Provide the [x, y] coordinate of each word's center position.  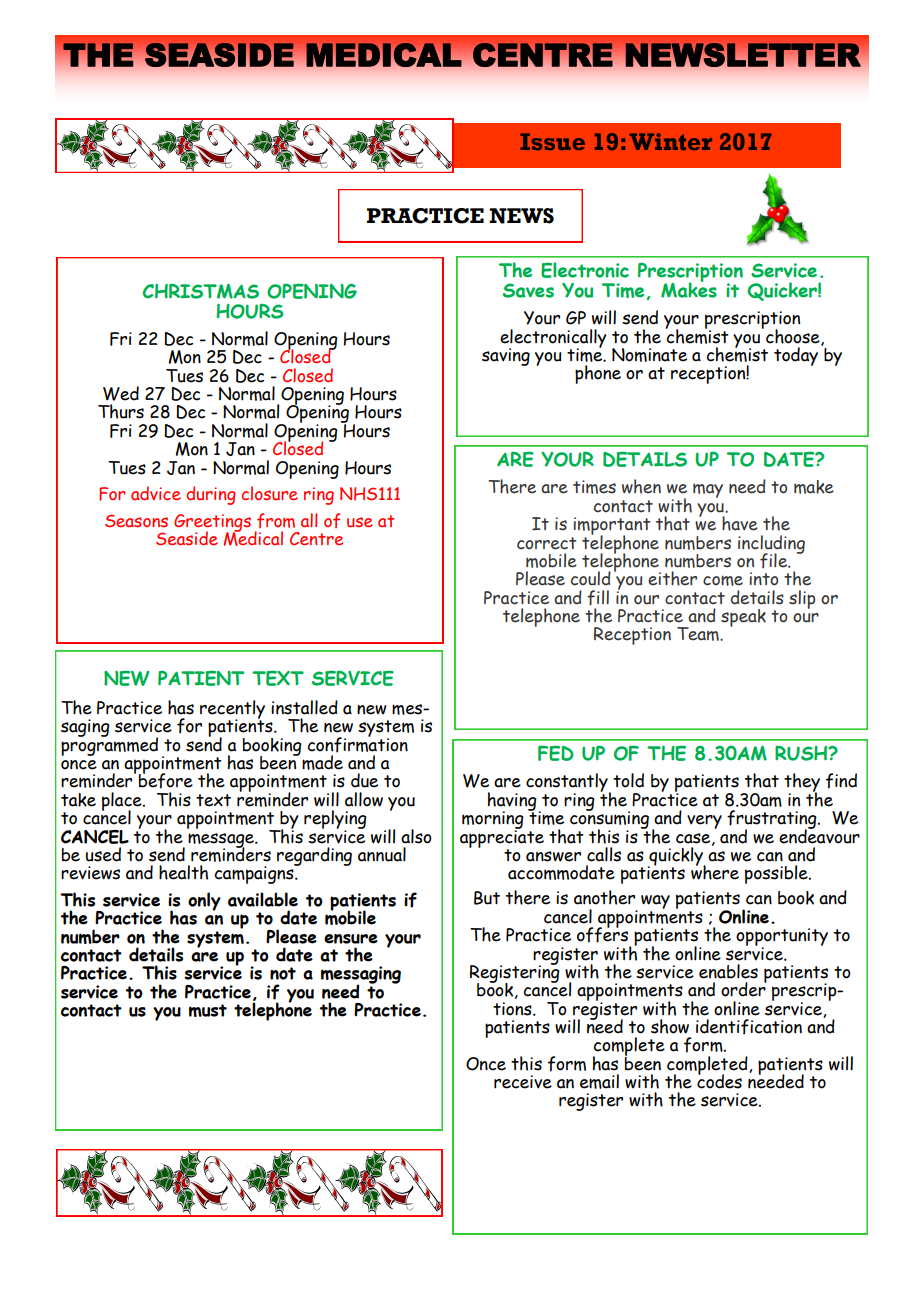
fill [598, 598]
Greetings [212, 524]
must [208, 1010]
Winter [671, 141]
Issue [552, 141]
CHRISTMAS [201, 291]
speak [743, 618]
